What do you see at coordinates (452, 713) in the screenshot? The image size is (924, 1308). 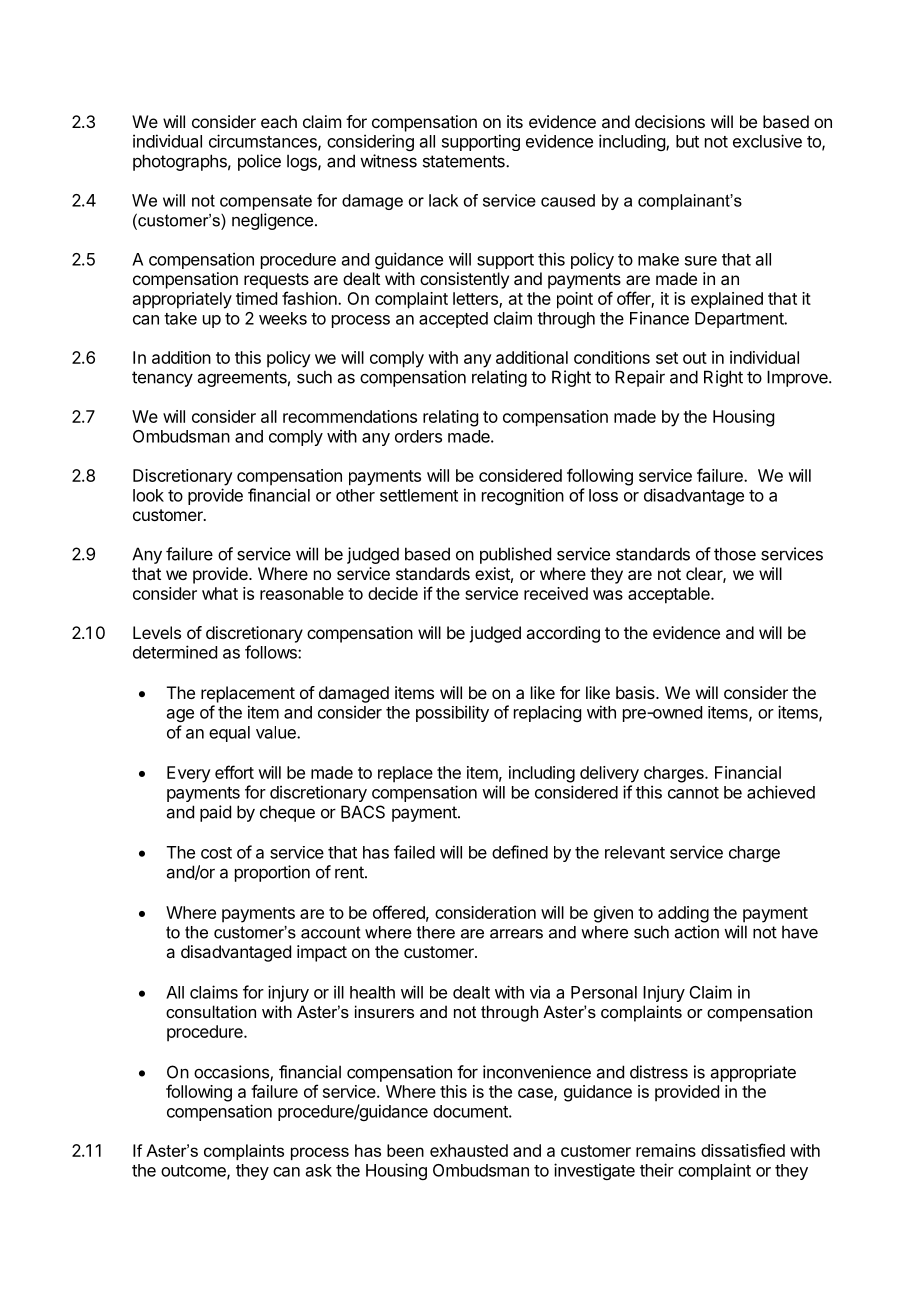 I see `possibility` at bounding box center [452, 713].
